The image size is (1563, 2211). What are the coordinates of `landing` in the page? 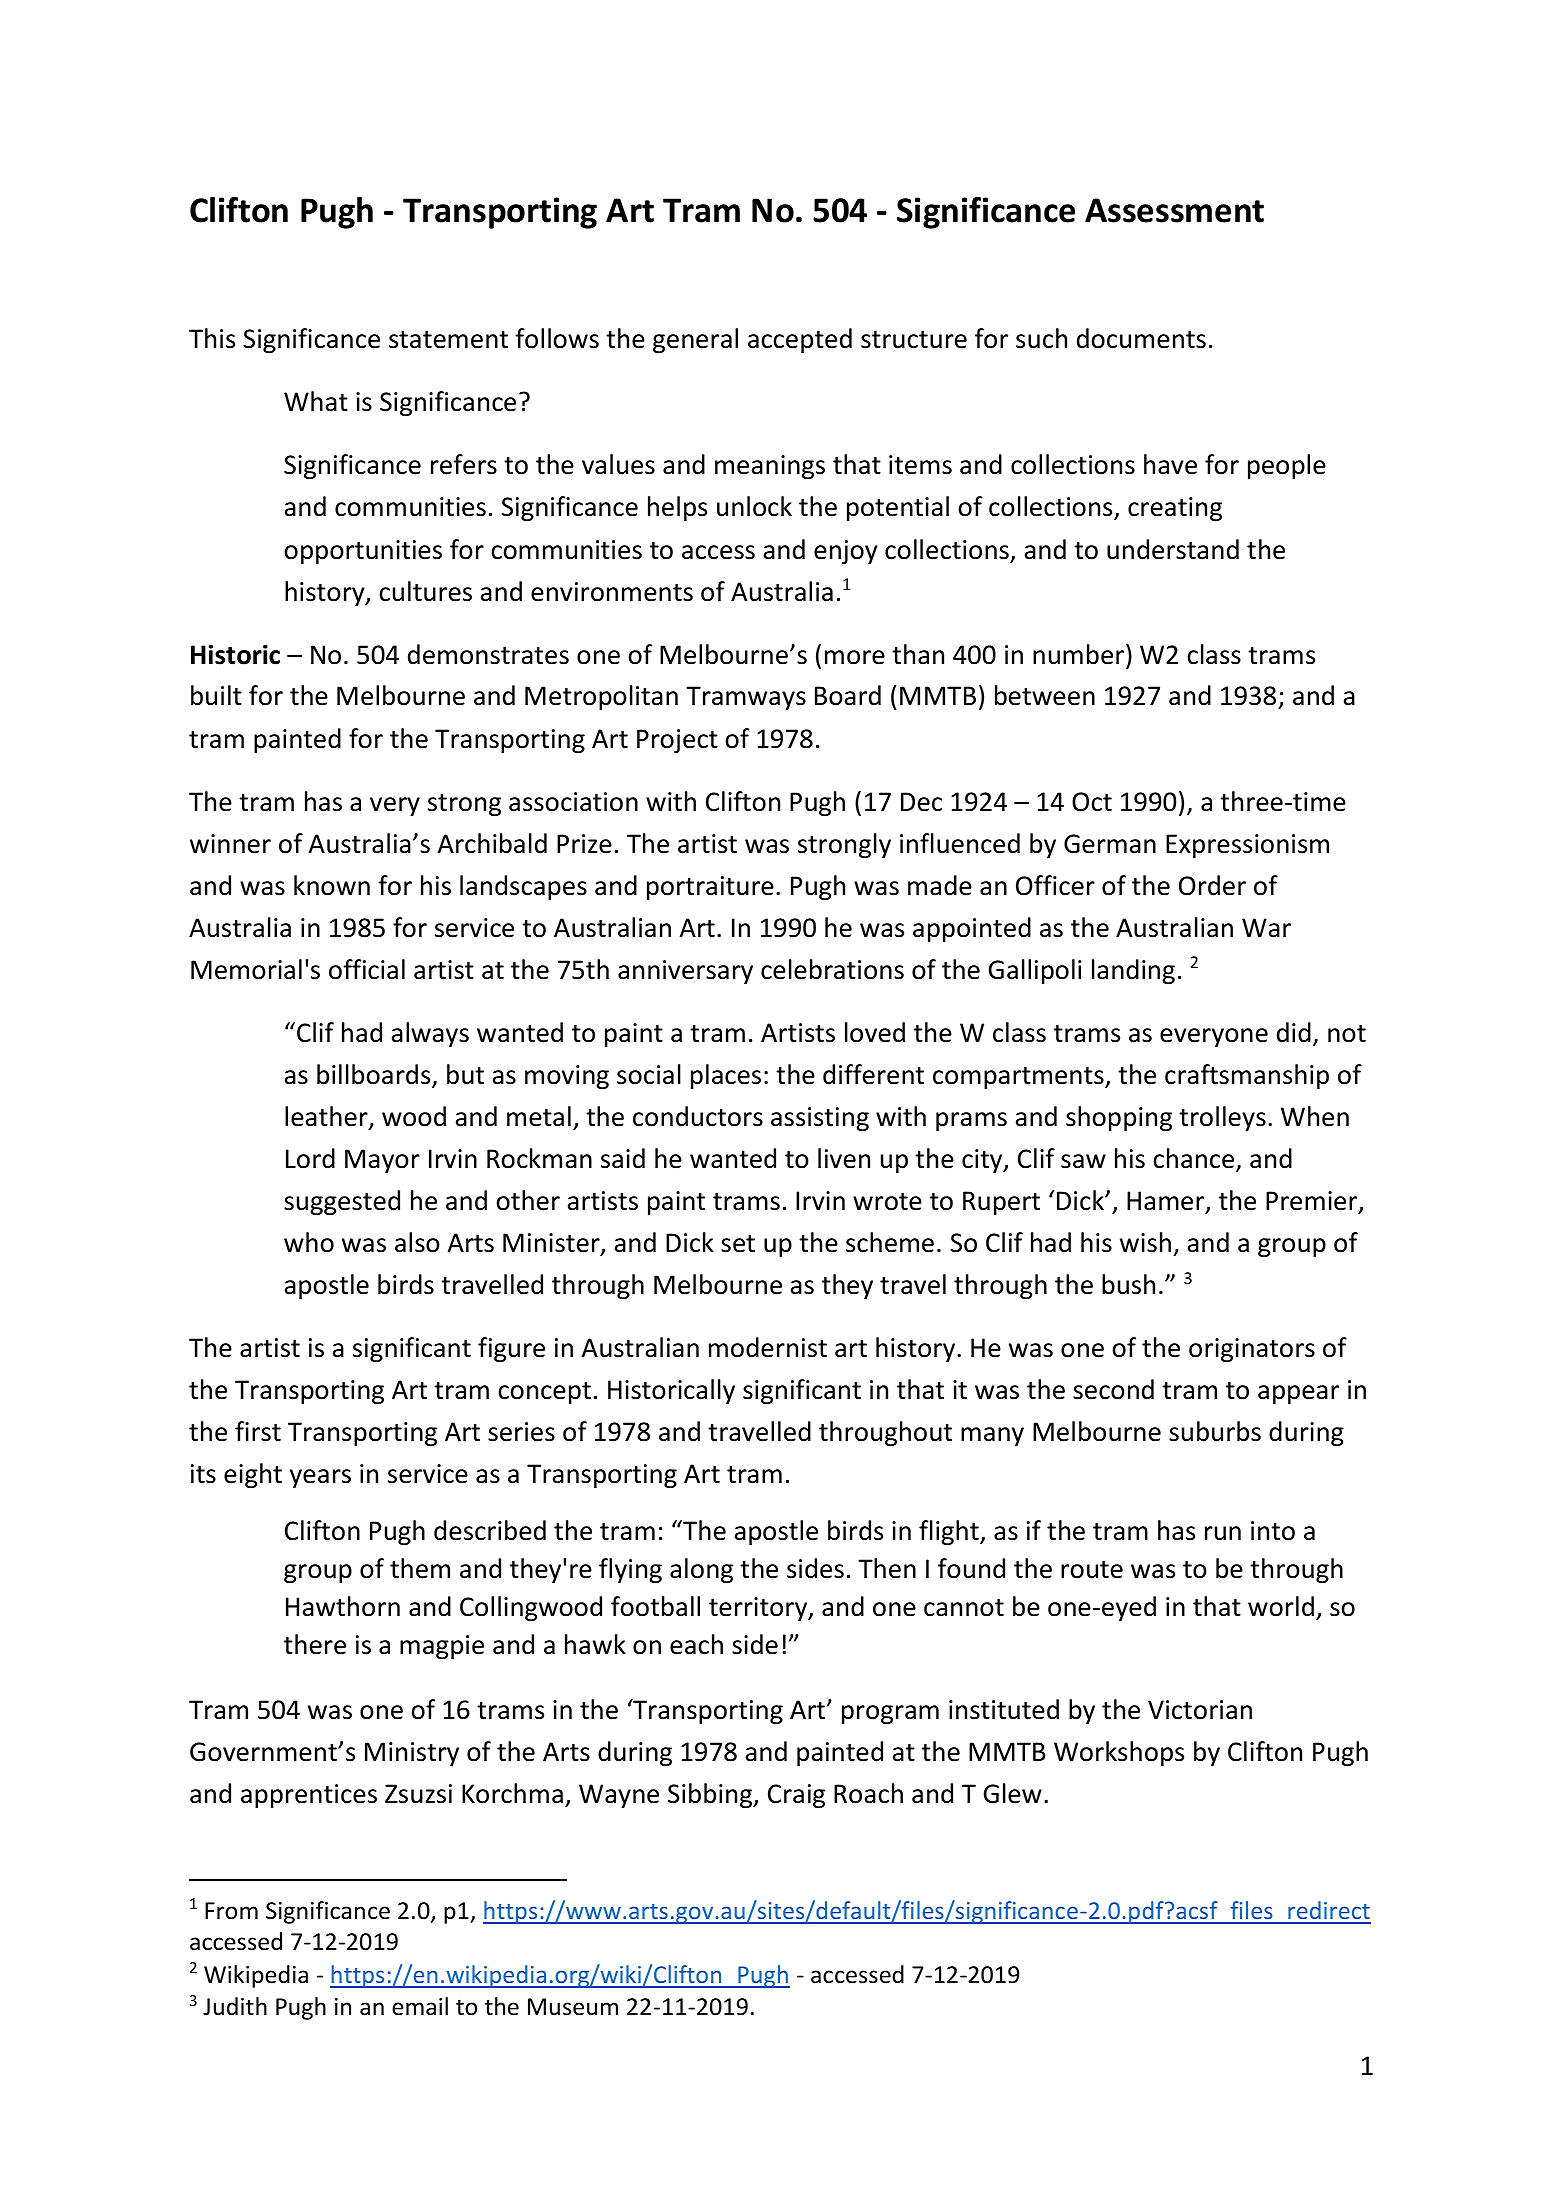 It's located at (1133, 971).
